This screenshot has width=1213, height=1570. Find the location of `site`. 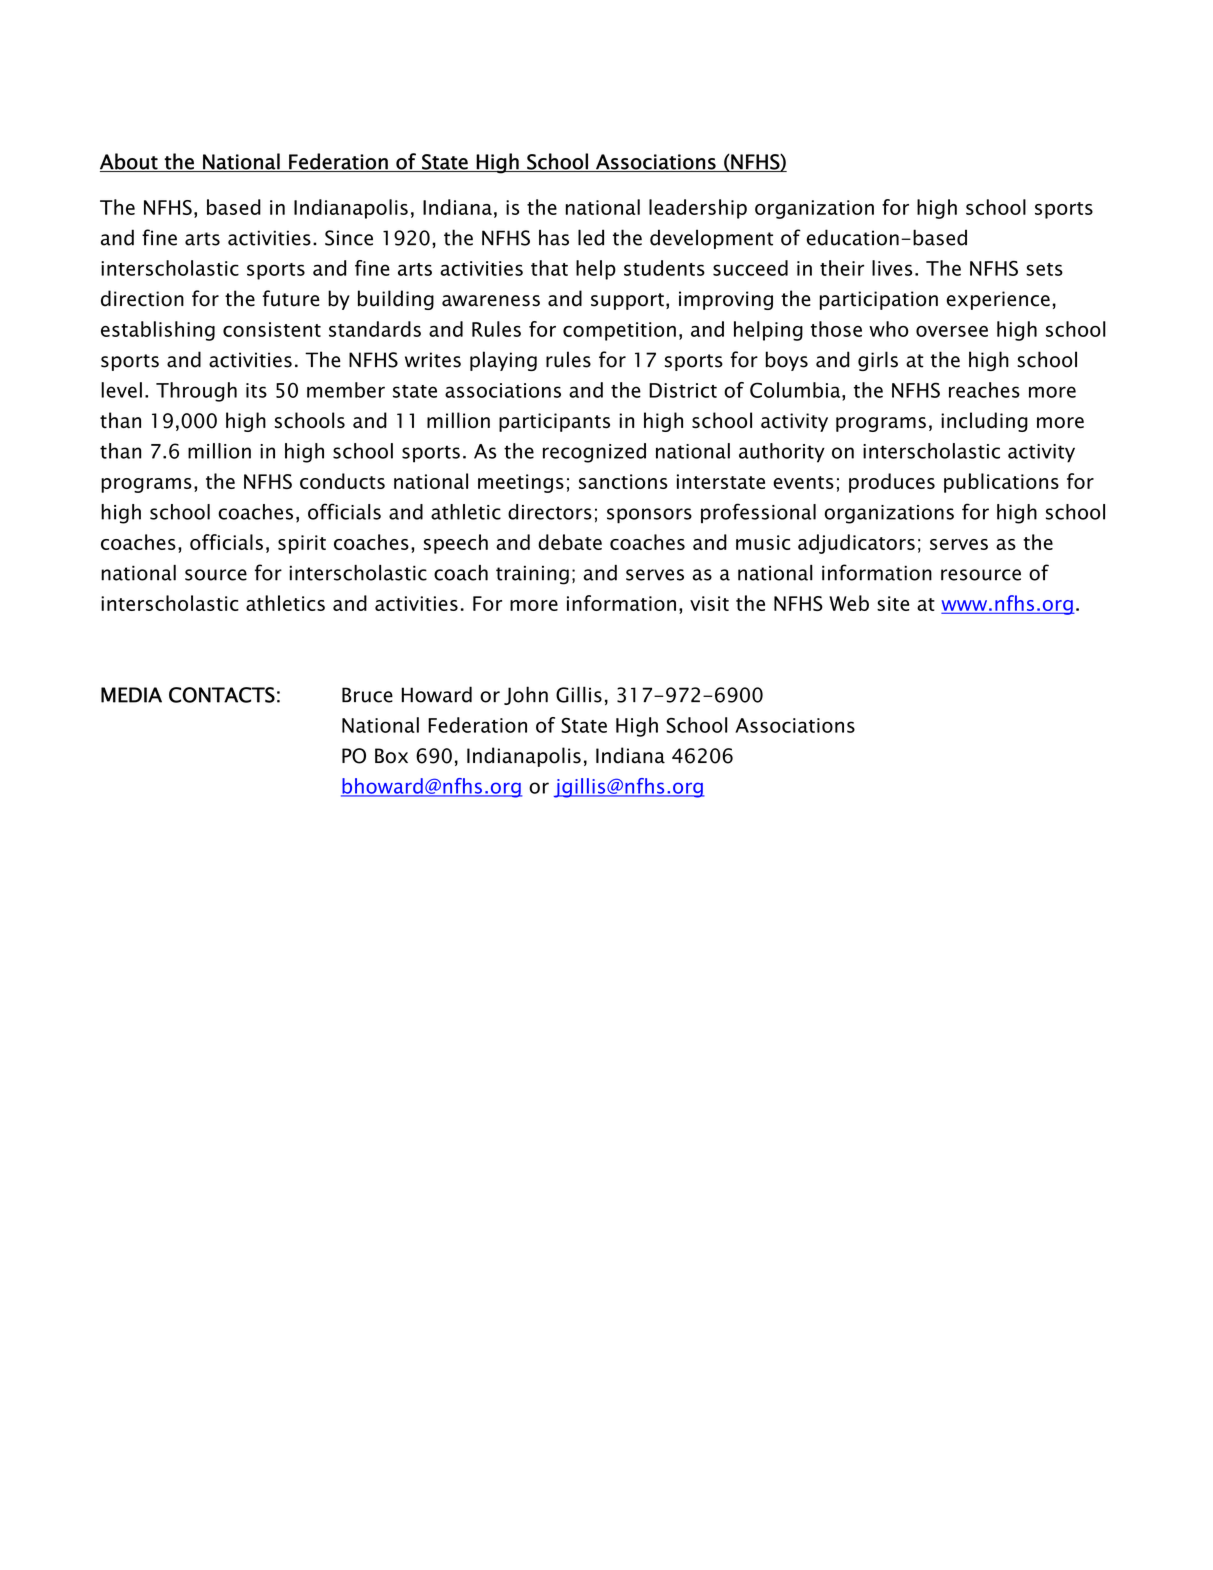

site is located at coordinates (893, 603).
